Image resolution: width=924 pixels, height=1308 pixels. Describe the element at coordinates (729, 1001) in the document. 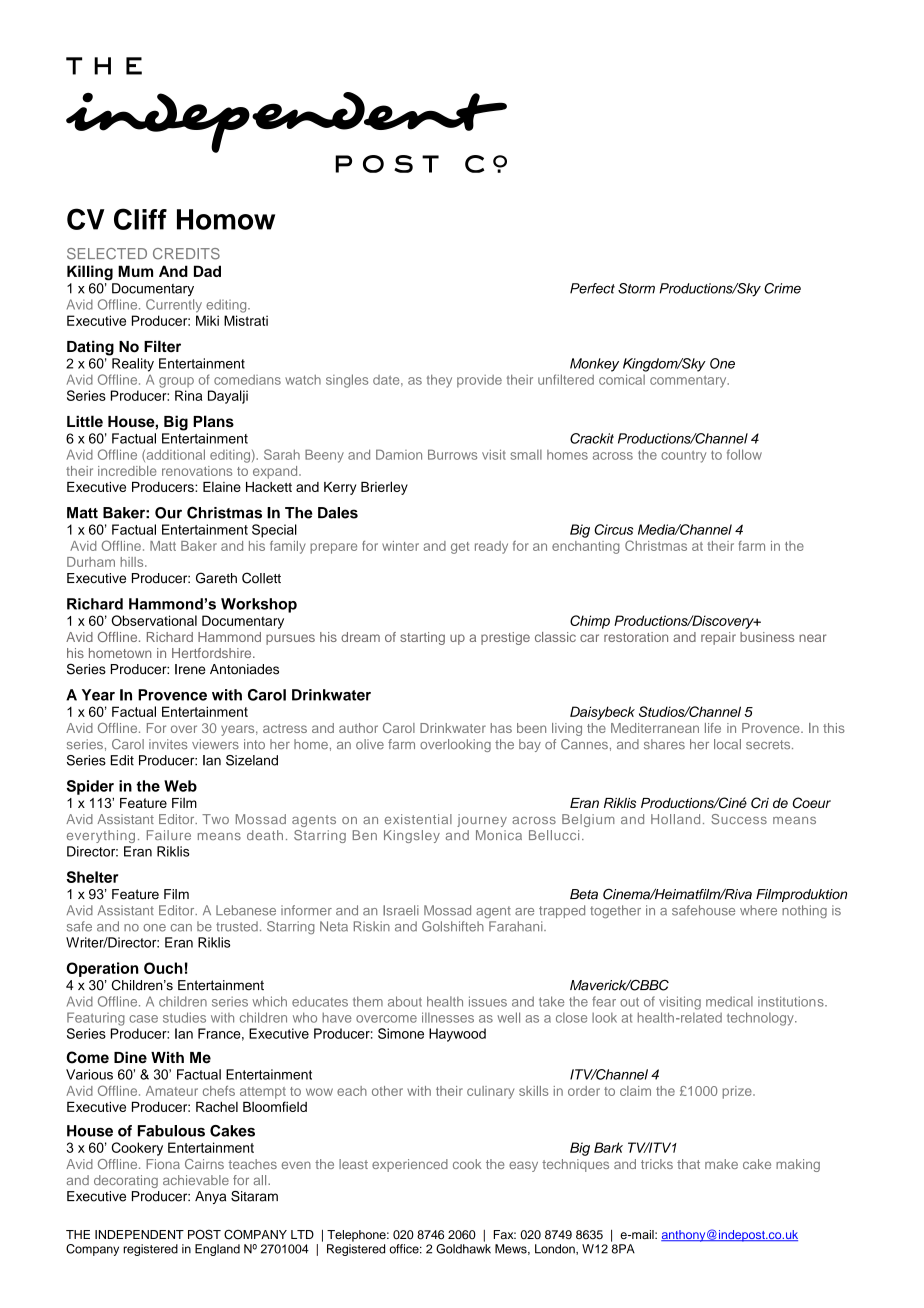

I see `medical` at that location.
